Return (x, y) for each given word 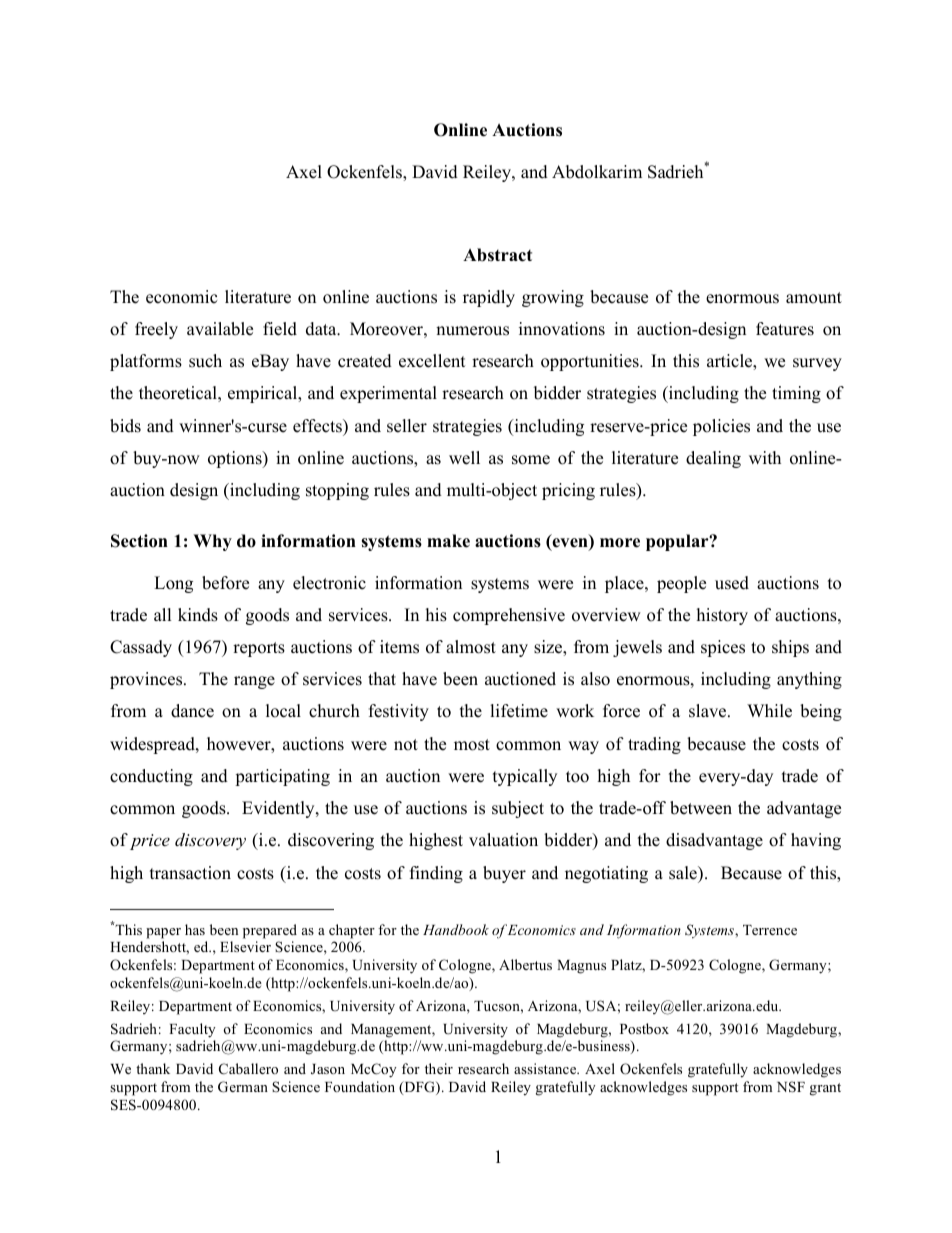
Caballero (248, 1069)
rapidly (489, 298)
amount (814, 298)
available (220, 329)
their (439, 1068)
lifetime (519, 711)
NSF (791, 1087)
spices (723, 648)
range (254, 682)
